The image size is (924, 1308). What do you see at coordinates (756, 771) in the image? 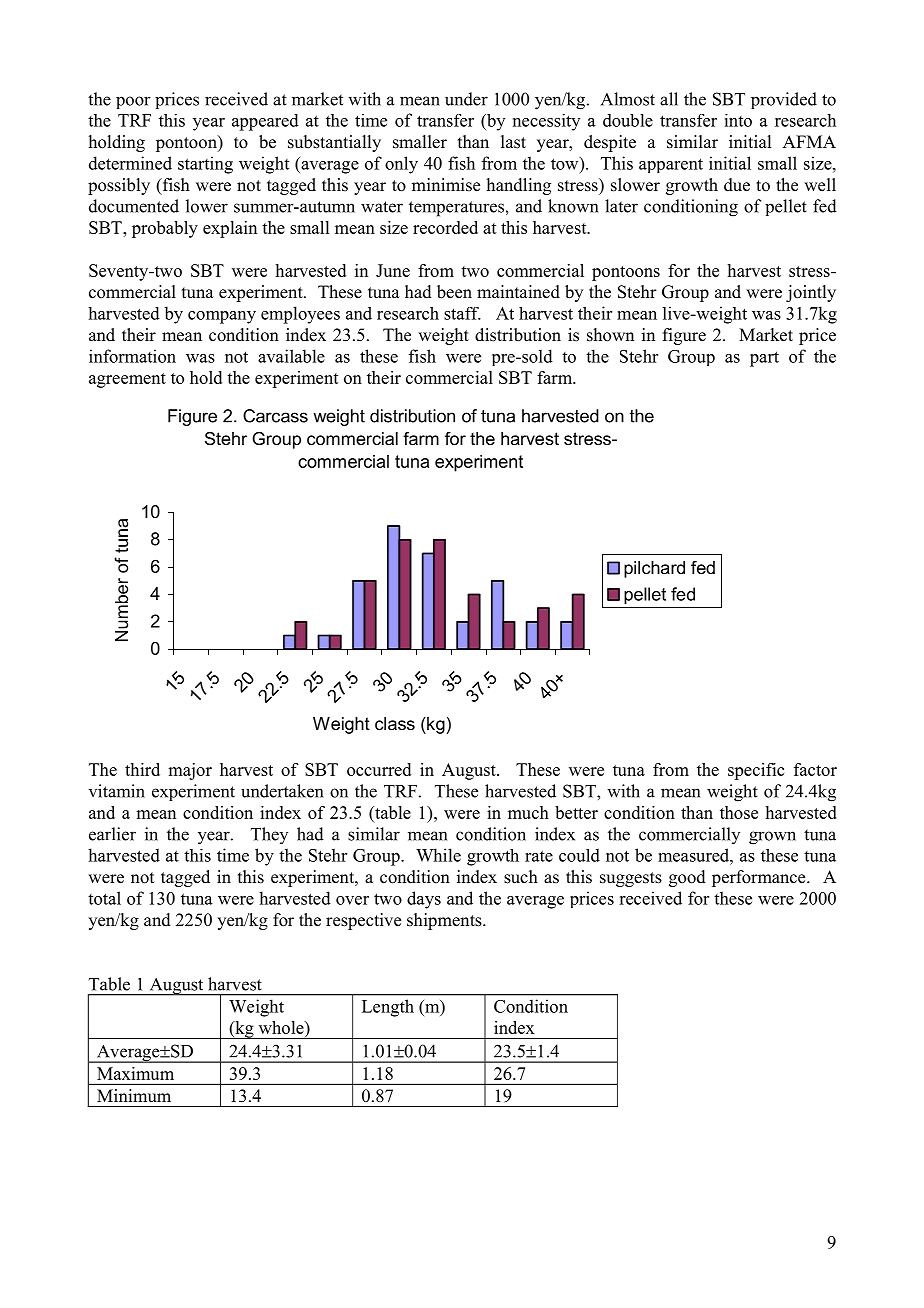
I see `specific` at bounding box center [756, 771].
